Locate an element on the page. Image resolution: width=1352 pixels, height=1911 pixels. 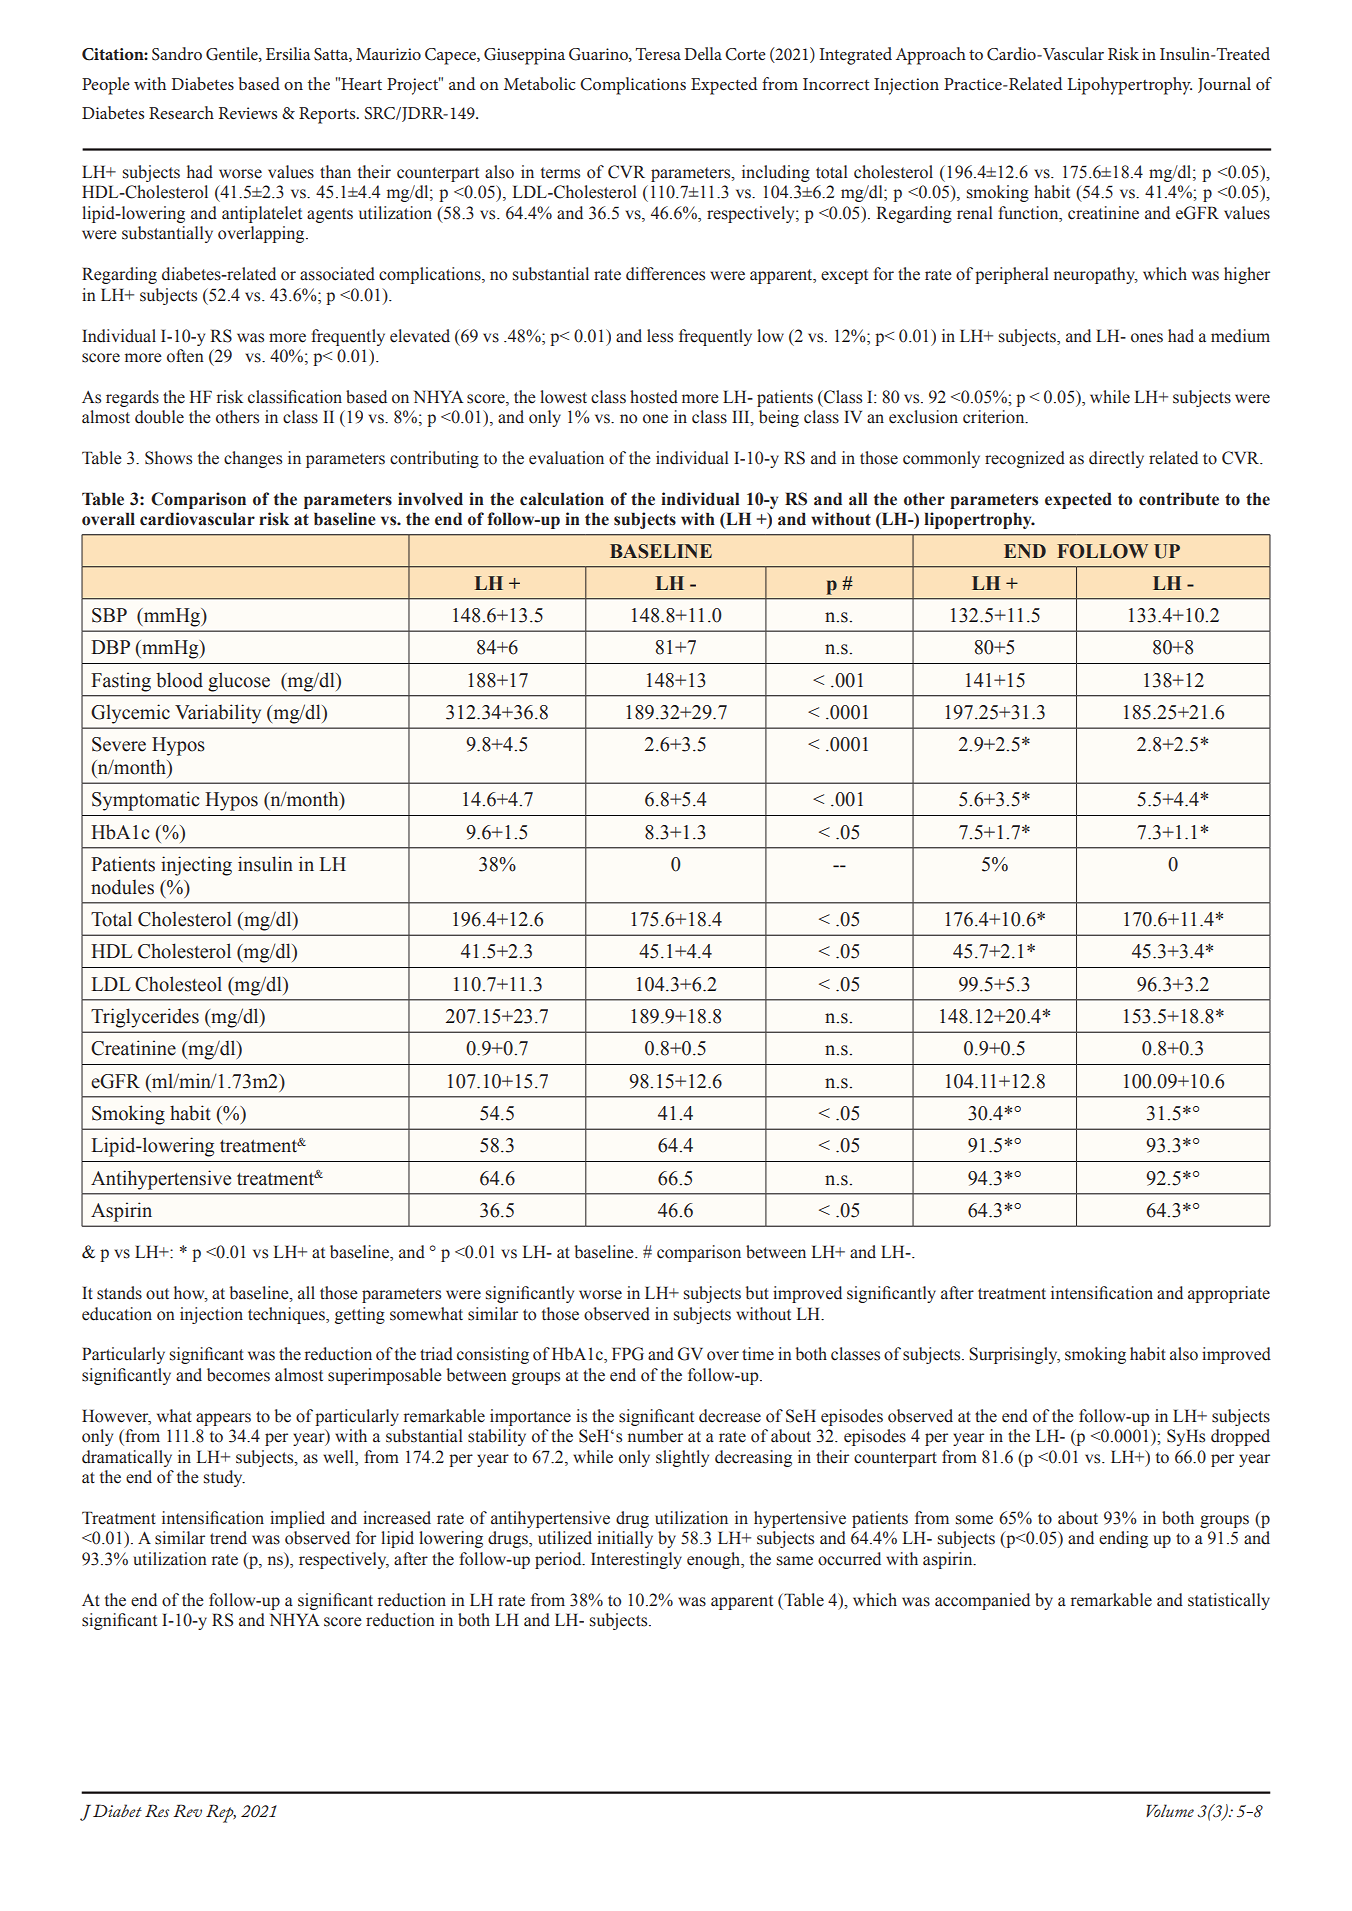
glucose is located at coordinates (239, 682).
